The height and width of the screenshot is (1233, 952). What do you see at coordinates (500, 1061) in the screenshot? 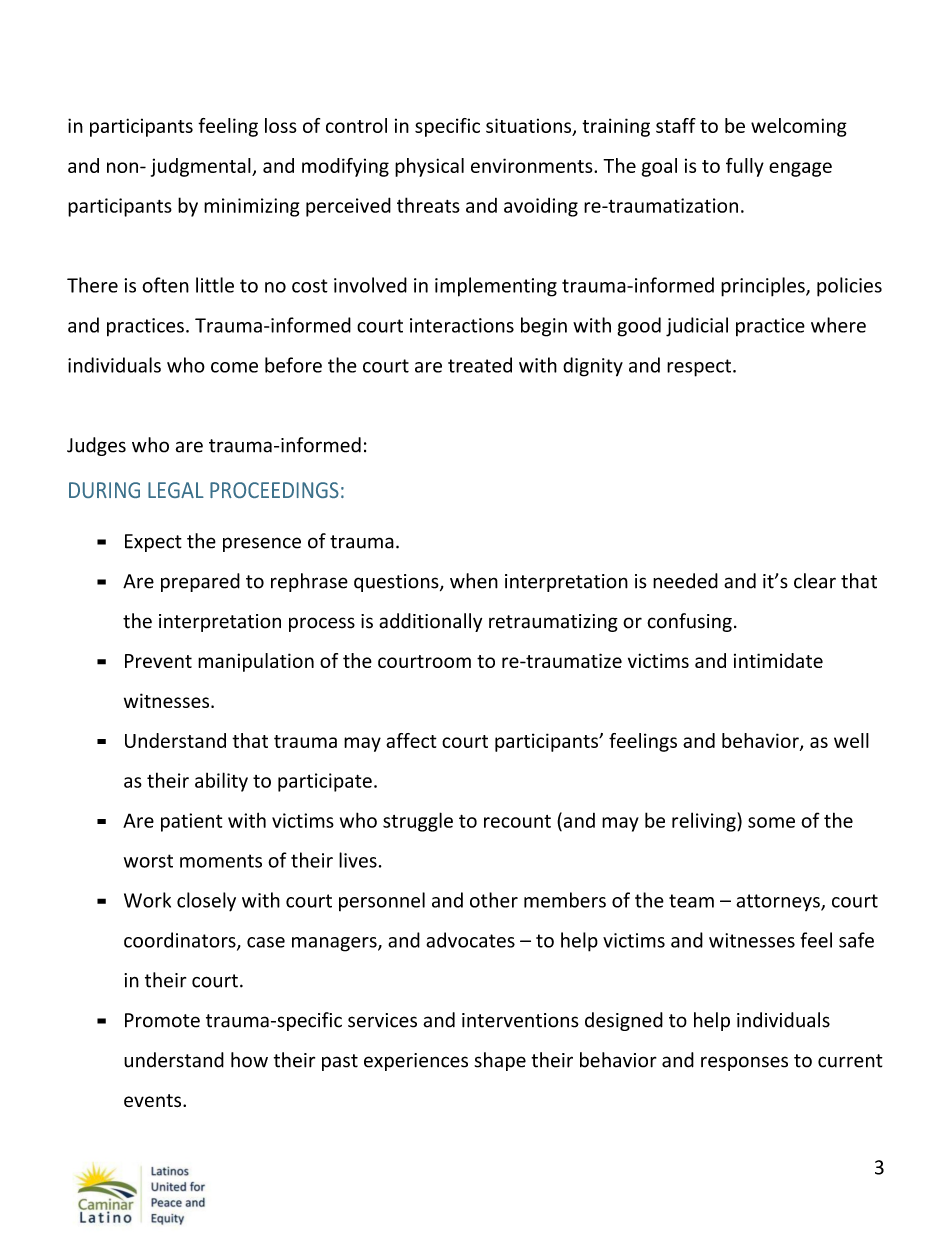
I see `shape` at bounding box center [500, 1061].
